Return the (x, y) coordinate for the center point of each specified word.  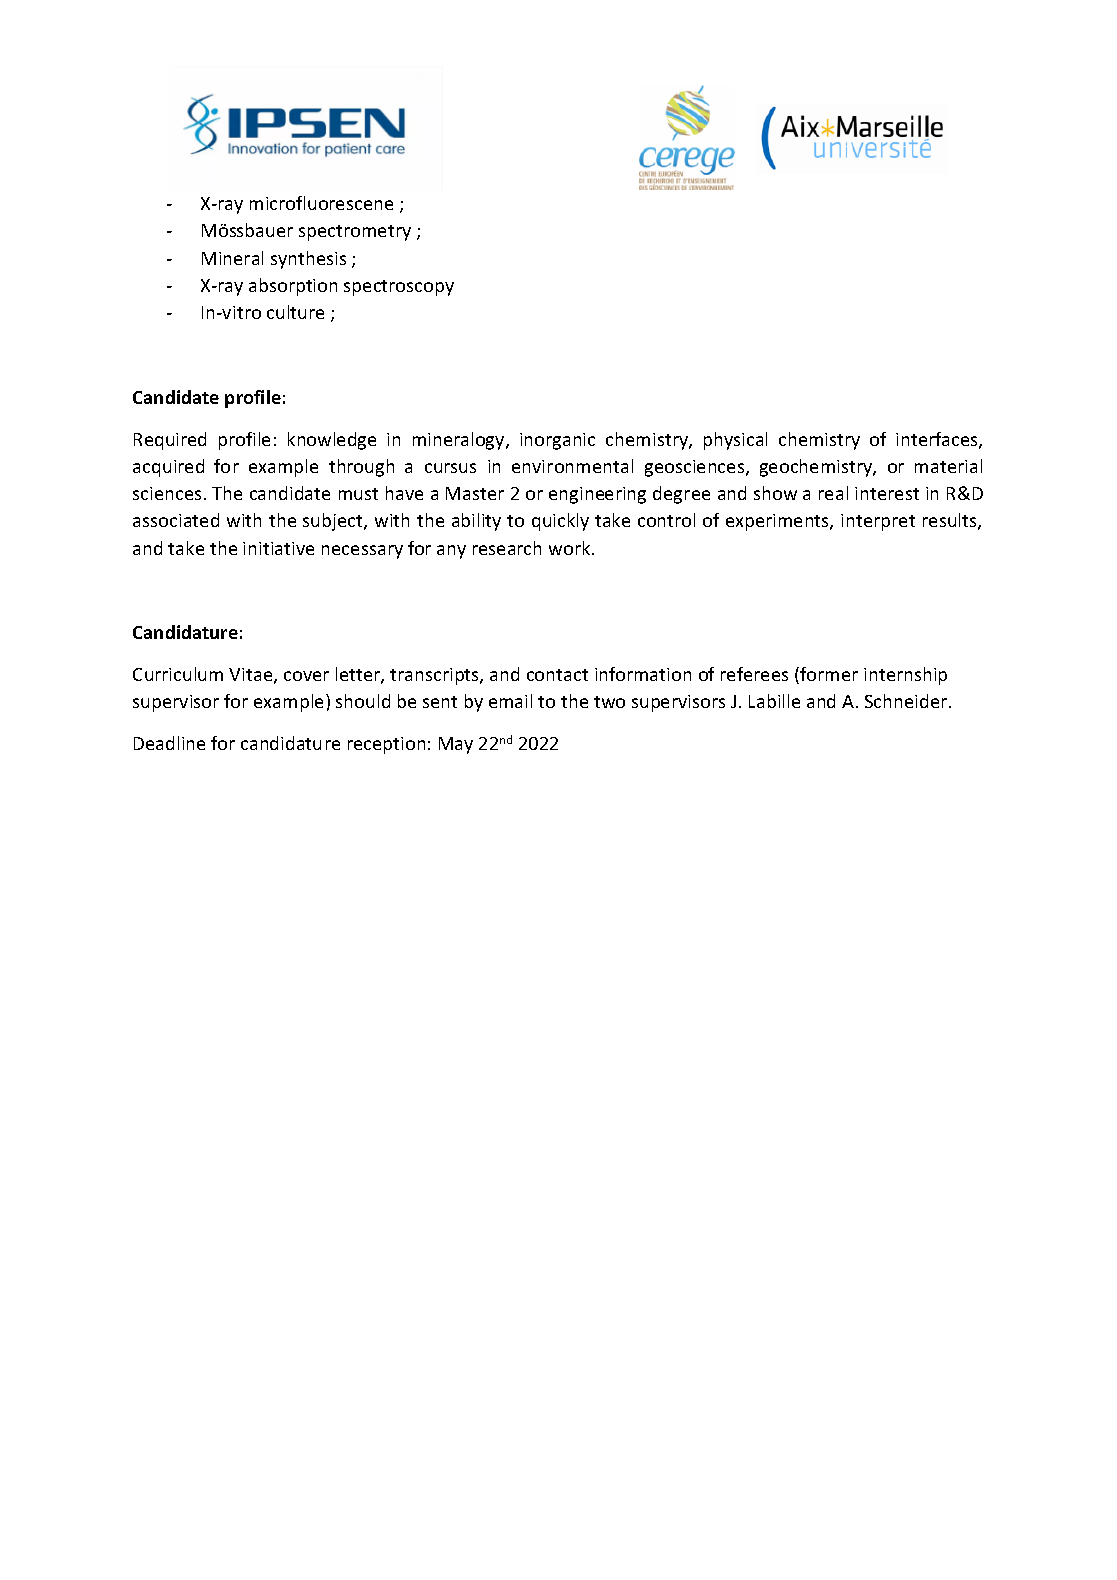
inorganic (557, 441)
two (609, 702)
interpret (878, 522)
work (571, 548)
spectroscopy (399, 288)
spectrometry (355, 233)
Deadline (169, 743)
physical (735, 441)
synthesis (308, 260)
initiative (278, 548)
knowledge (332, 441)
